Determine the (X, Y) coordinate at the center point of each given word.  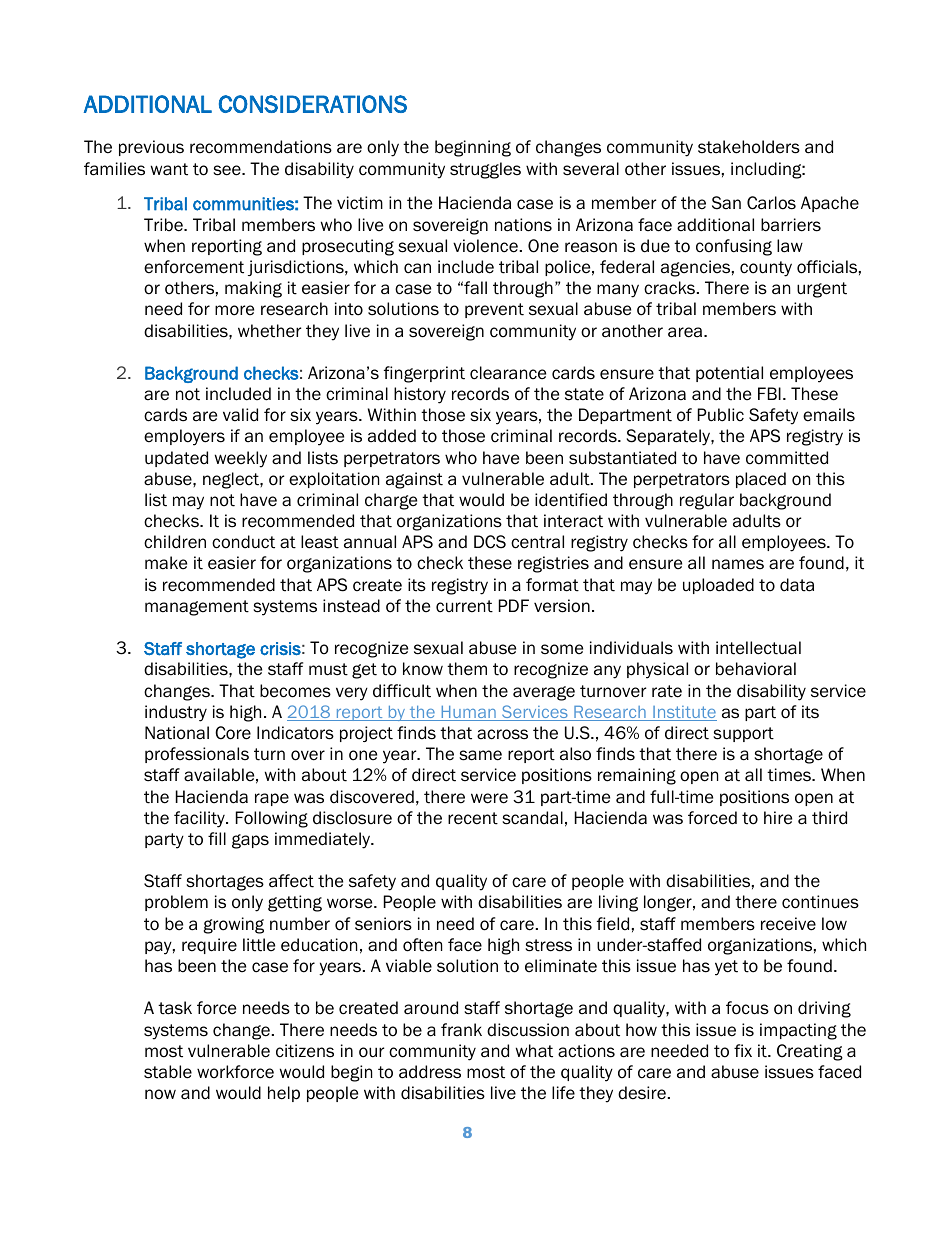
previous (151, 148)
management (197, 608)
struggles (485, 170)
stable (168, 1072)
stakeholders (749, 147)
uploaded (718, 586)
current (464, 606)
